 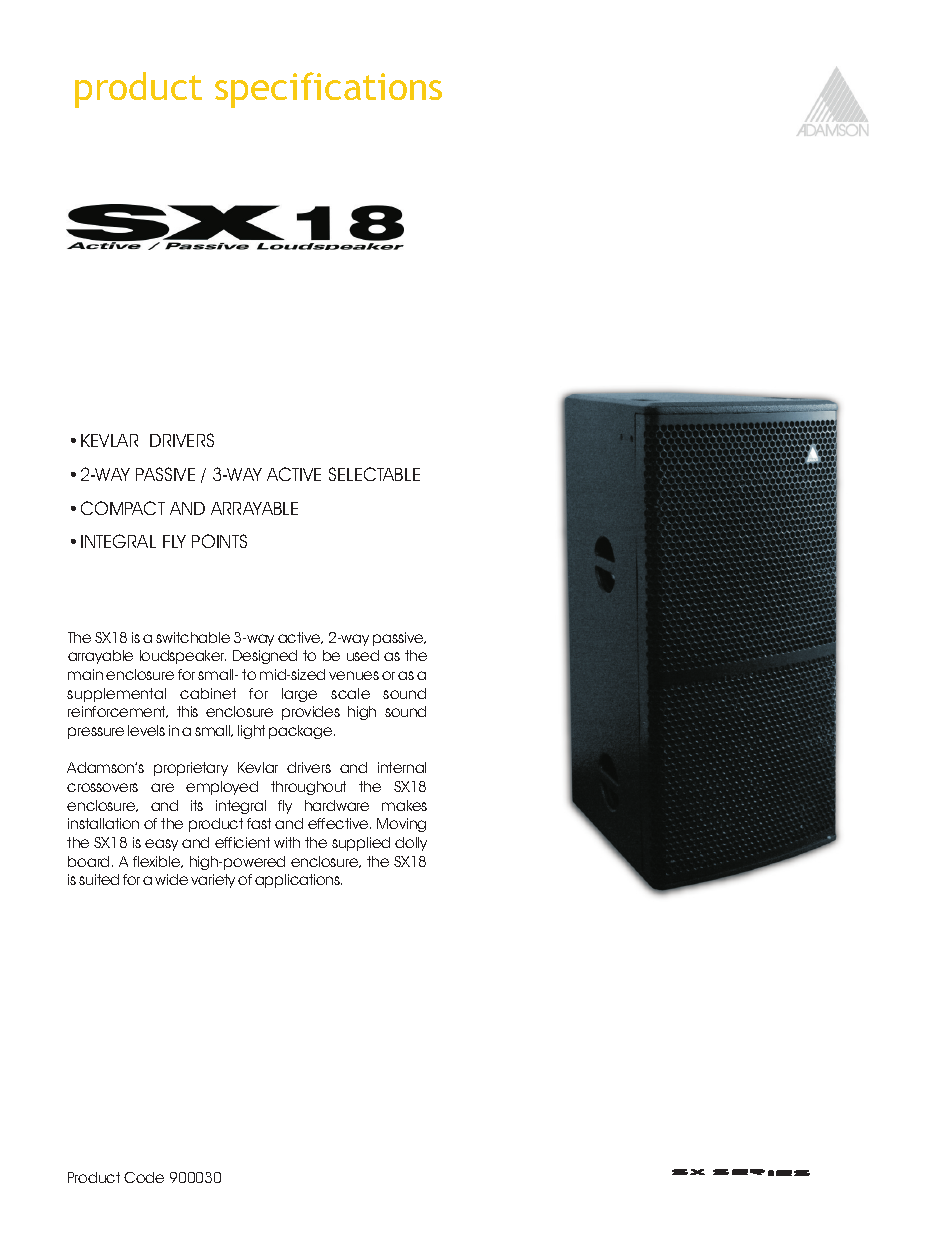 I want to click on installation, so click(x=103, y=823).
